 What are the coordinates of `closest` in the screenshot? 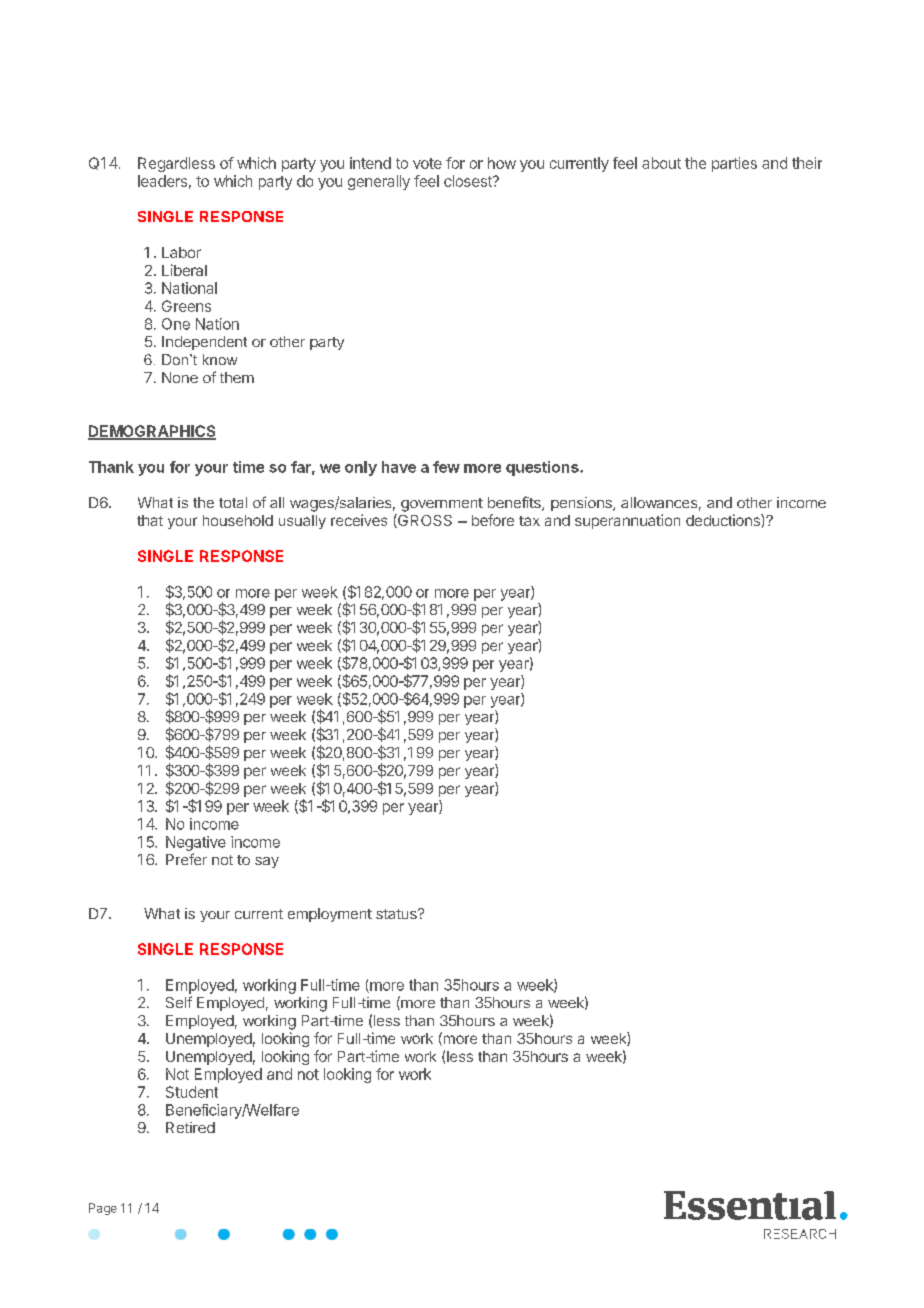 It's located at (469, 181).
